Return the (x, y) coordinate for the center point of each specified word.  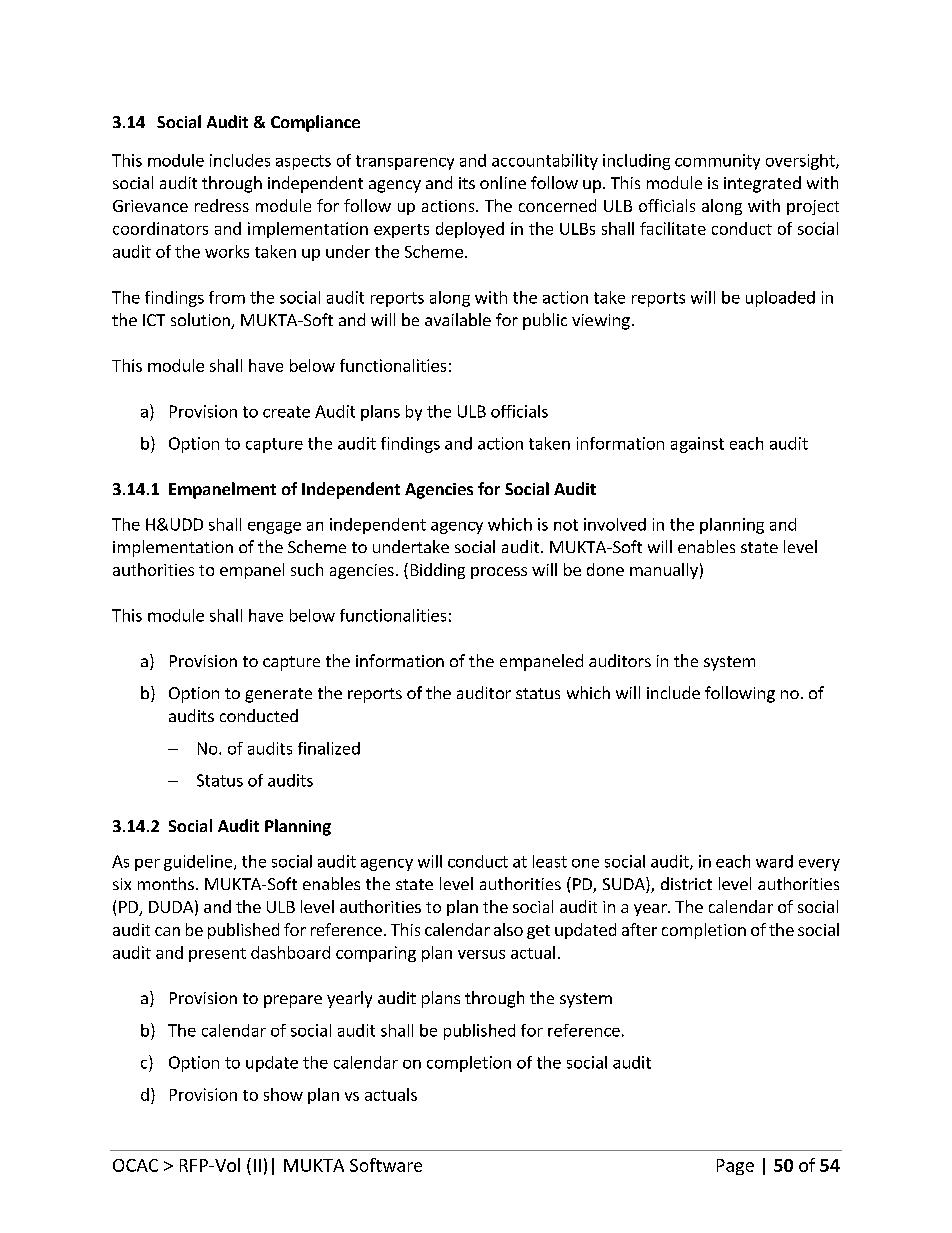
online (503, 182)
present (217, 955)
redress (222, 205)
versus (481, 954)
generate (278, 695)
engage (274, 528)
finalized (329, 748)
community (717, 162)
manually (664, 571)
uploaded (780, 299)
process (499, 573)
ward (774, 861)
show (283, 1094)
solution (201, 321)
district (686, 883)
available (458, 319)
